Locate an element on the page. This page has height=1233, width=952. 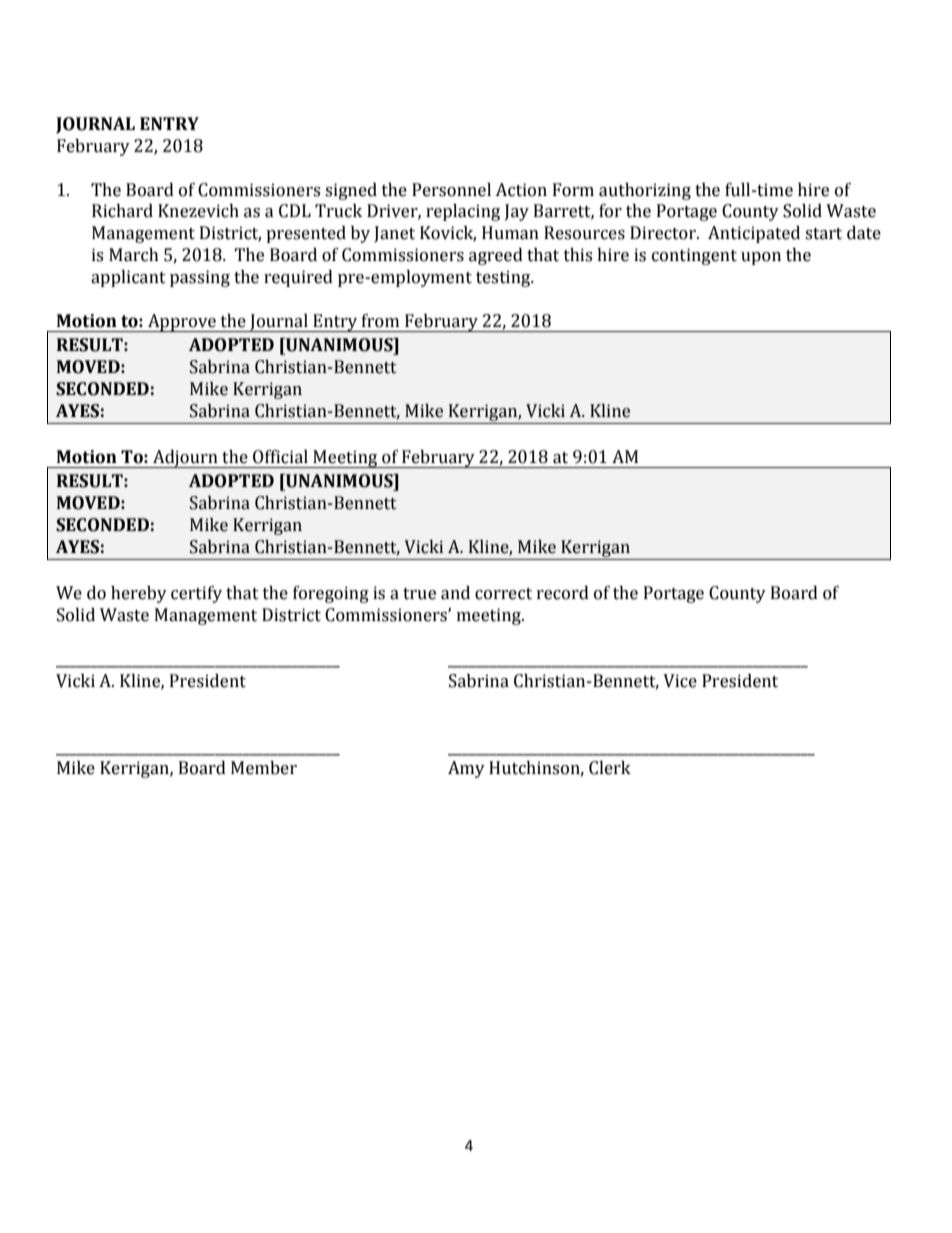
and is located at coordinates (455, 593).
